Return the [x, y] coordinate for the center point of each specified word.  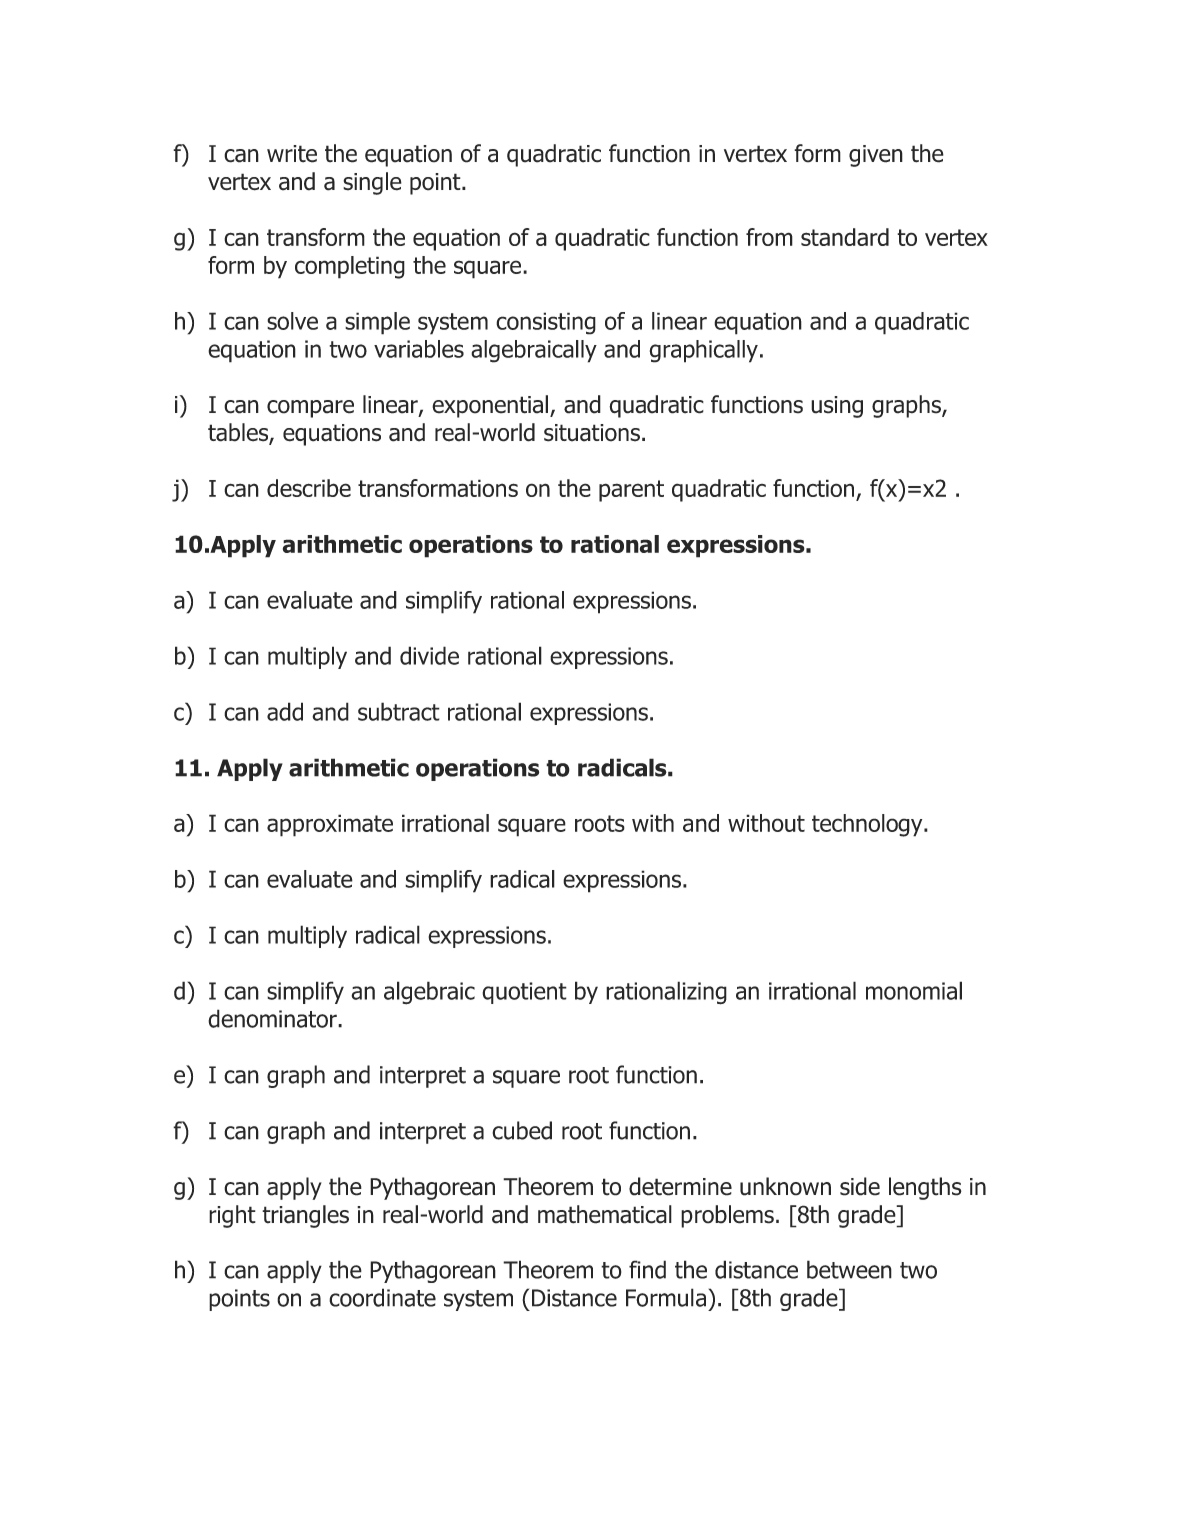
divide [429, 655]
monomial [914, 990]
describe [309, 488]
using [837, 407]
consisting [546, 323]
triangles [305, 1216]
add [285, 711]
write [292, 154]
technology [868, 825]
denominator [273, 1018]
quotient [524, 993]
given [876, 156]
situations [592, 433]
